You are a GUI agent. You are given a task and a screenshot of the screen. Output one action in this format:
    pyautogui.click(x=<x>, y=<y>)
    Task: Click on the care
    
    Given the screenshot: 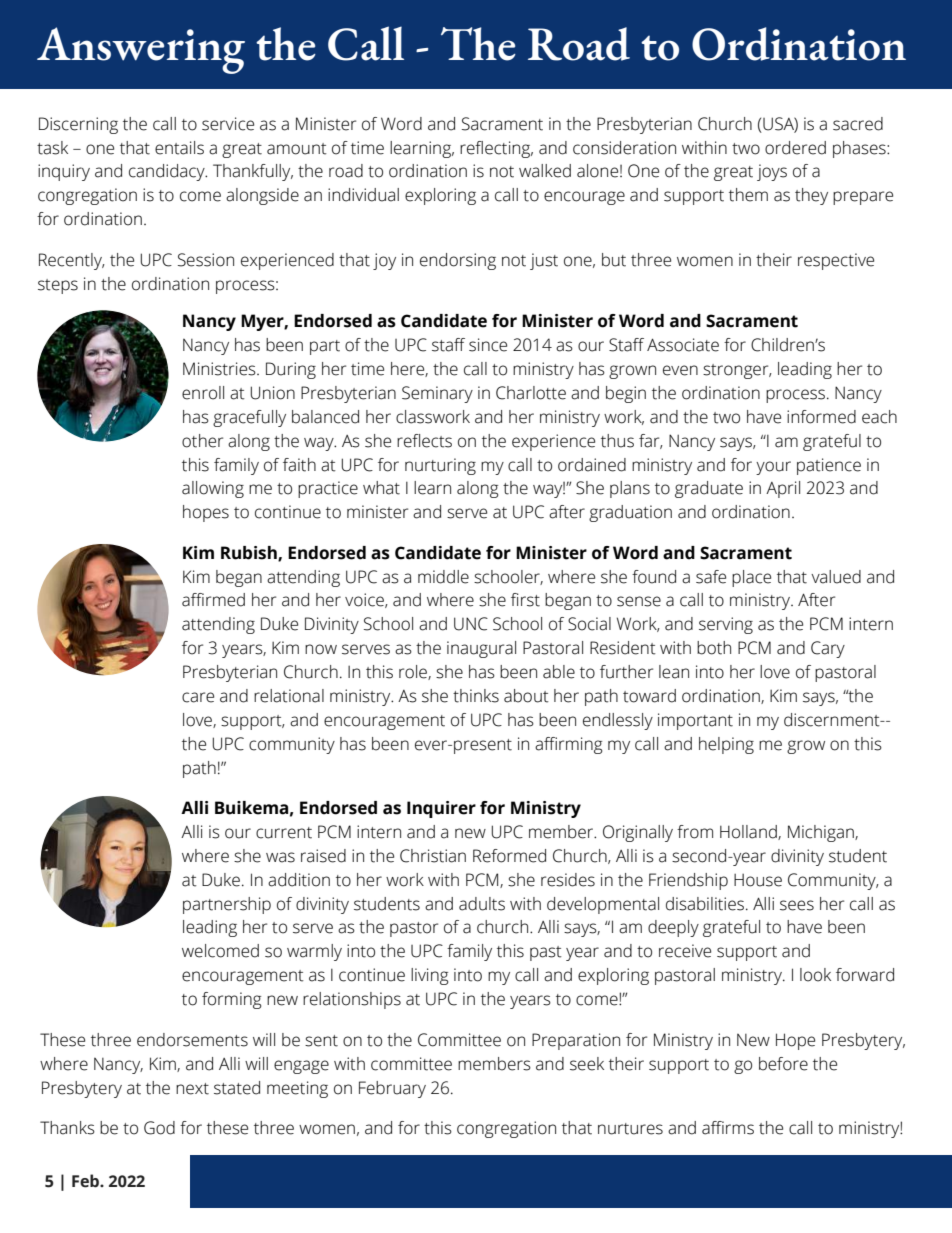 What is the action you would take?
    pyautogui.click(x=198, y=697)
